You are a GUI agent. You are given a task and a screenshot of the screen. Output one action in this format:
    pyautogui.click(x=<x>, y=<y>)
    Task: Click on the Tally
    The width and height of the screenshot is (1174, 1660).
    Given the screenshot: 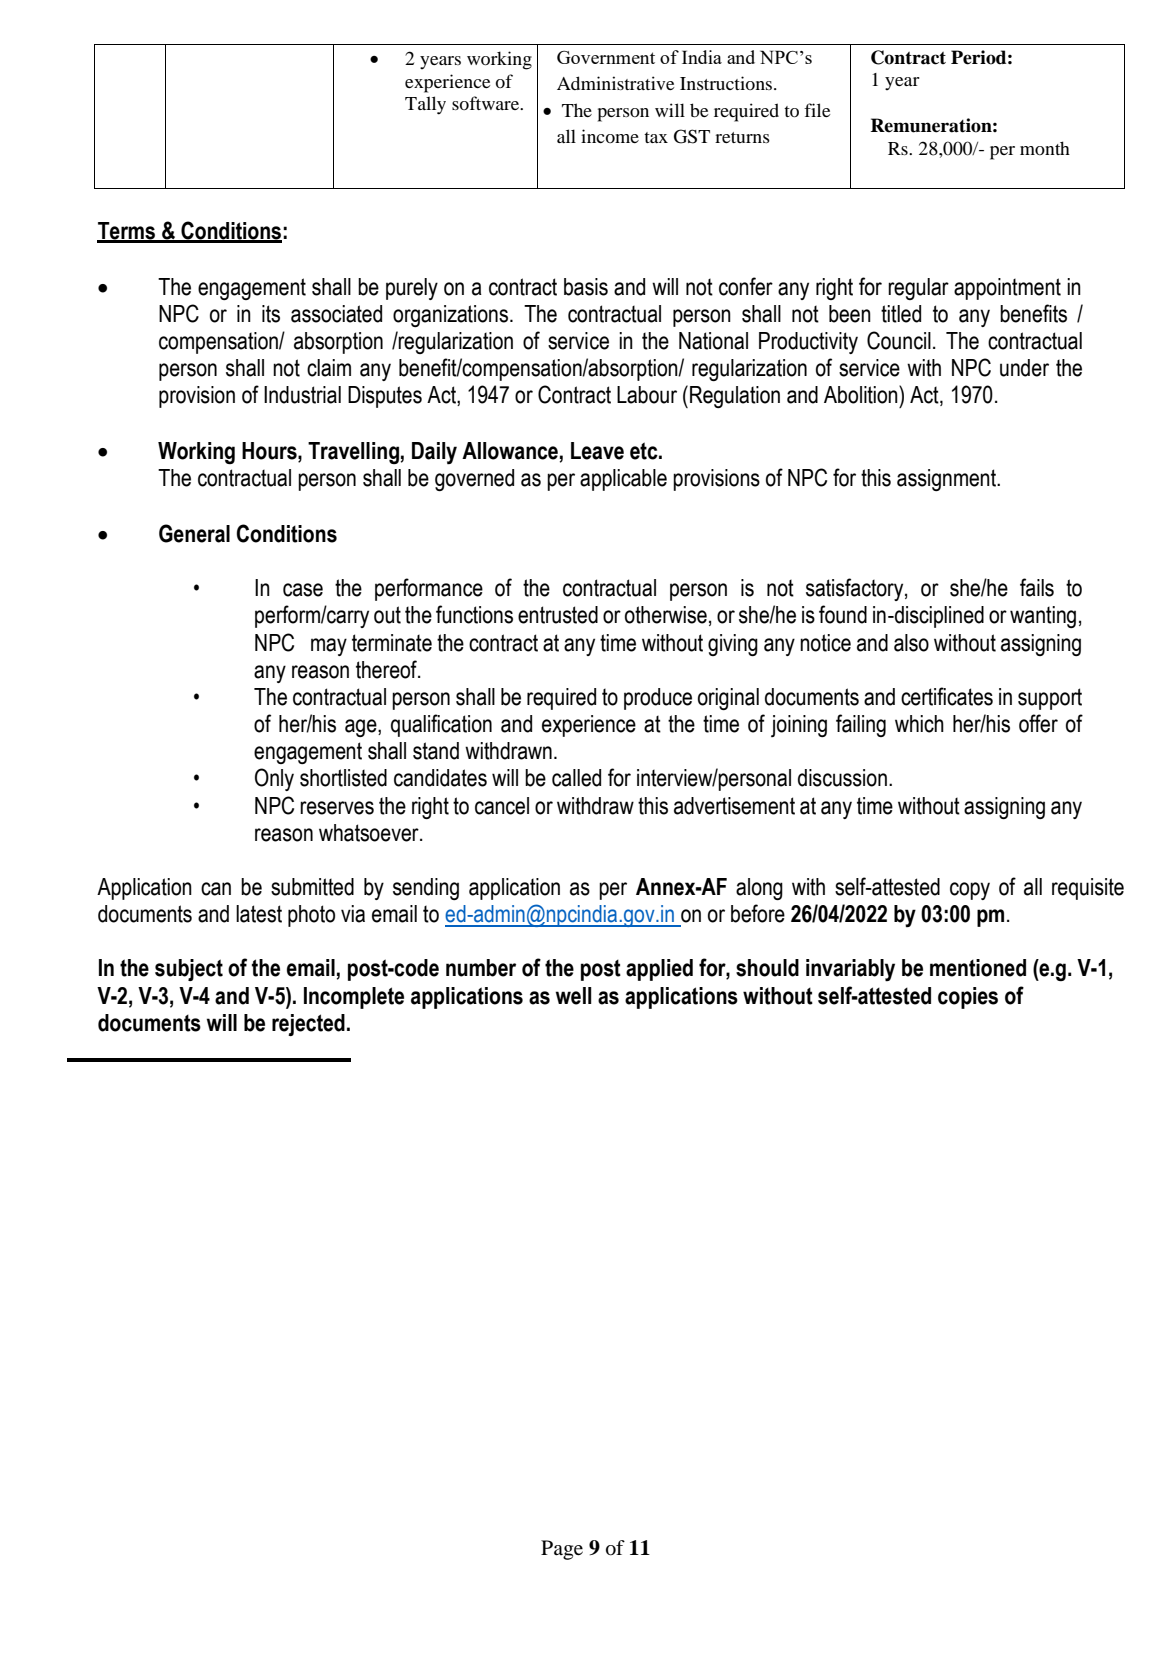 What is the action you would take?
    pyautogui.click(x=425, y=105)
